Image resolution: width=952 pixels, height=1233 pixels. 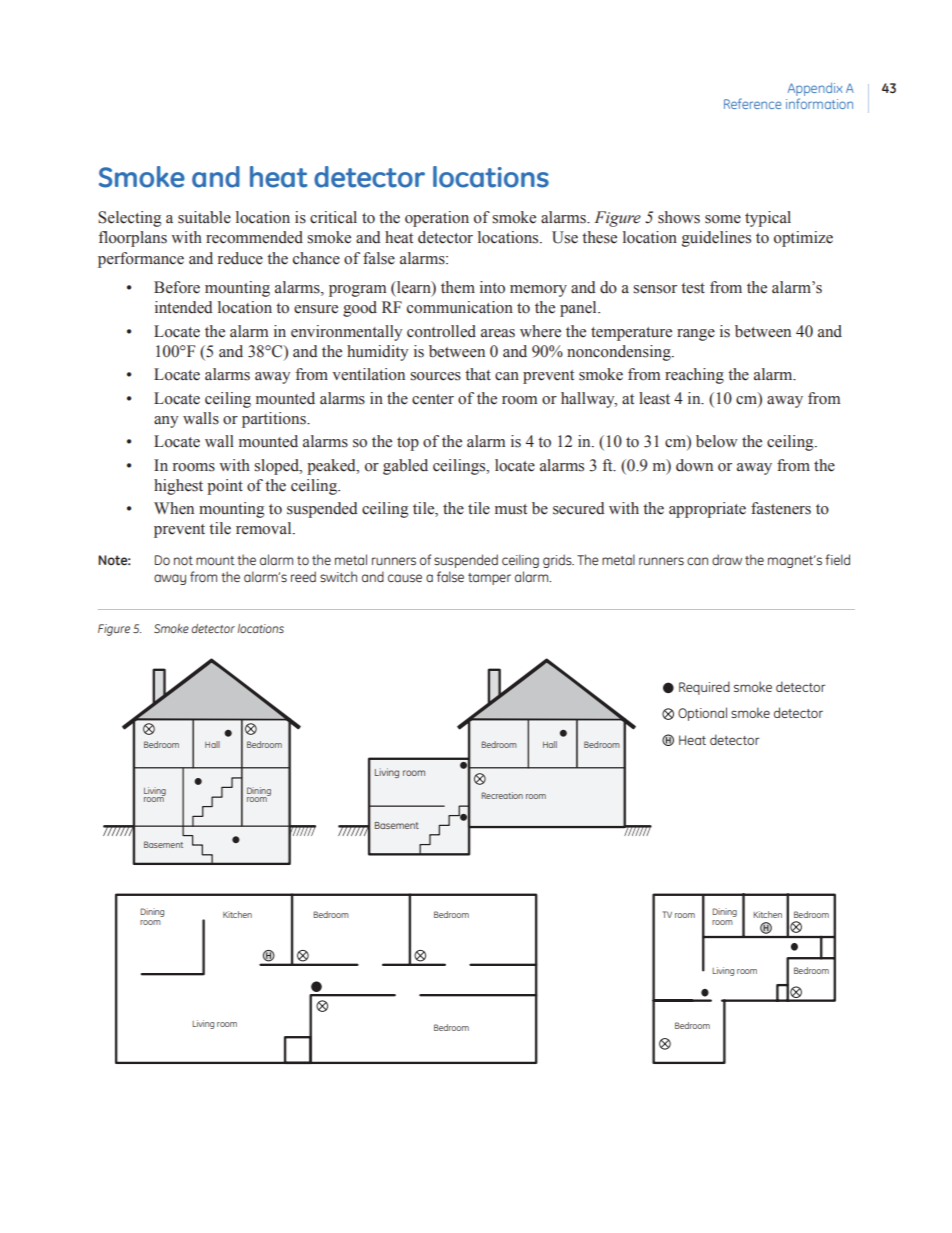 What do you see at coordinates (183, 307) in the page?
I see `intended` at bounding box center [183, 307].
